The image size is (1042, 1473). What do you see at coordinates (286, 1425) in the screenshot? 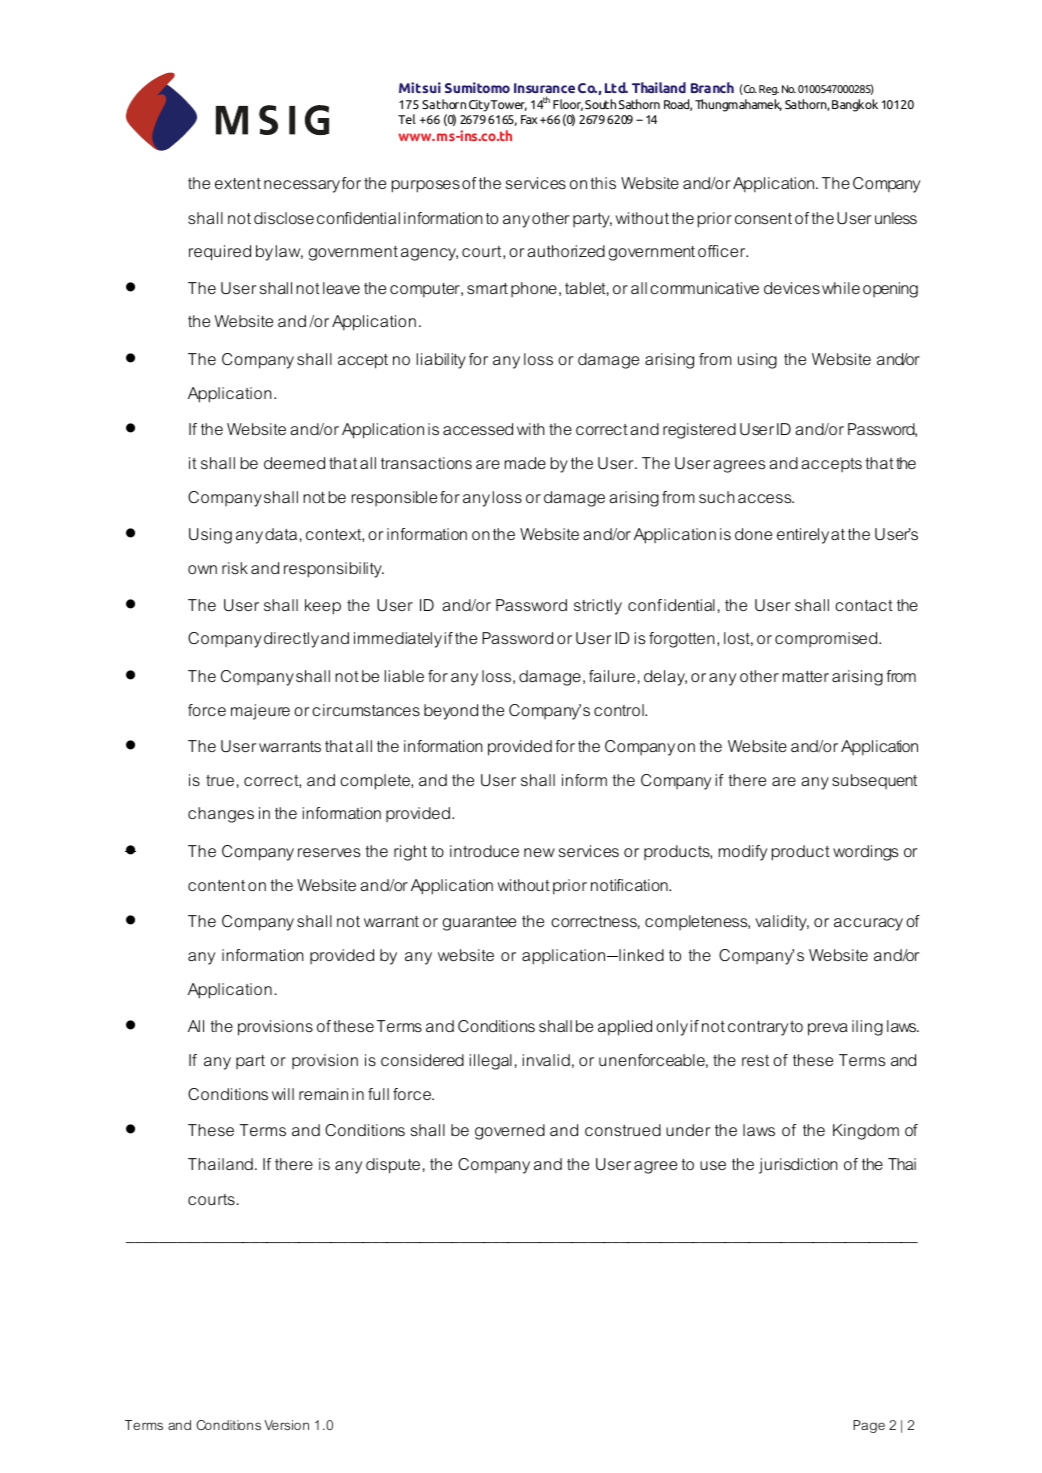
I see `Version` at bounding box center [286, 1425].
